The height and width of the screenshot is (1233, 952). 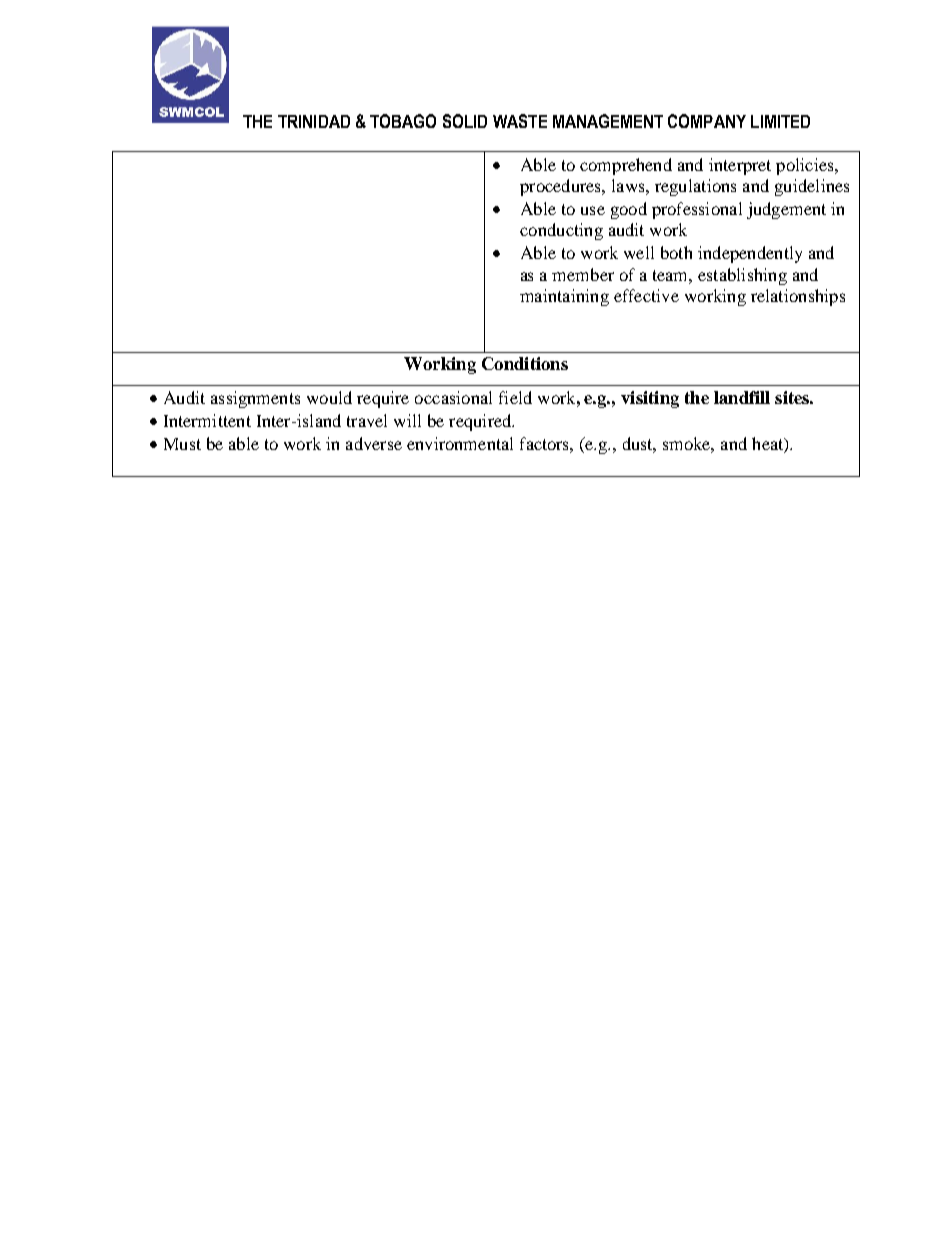 I want to click on assignments, so click(x=255, y=399).
